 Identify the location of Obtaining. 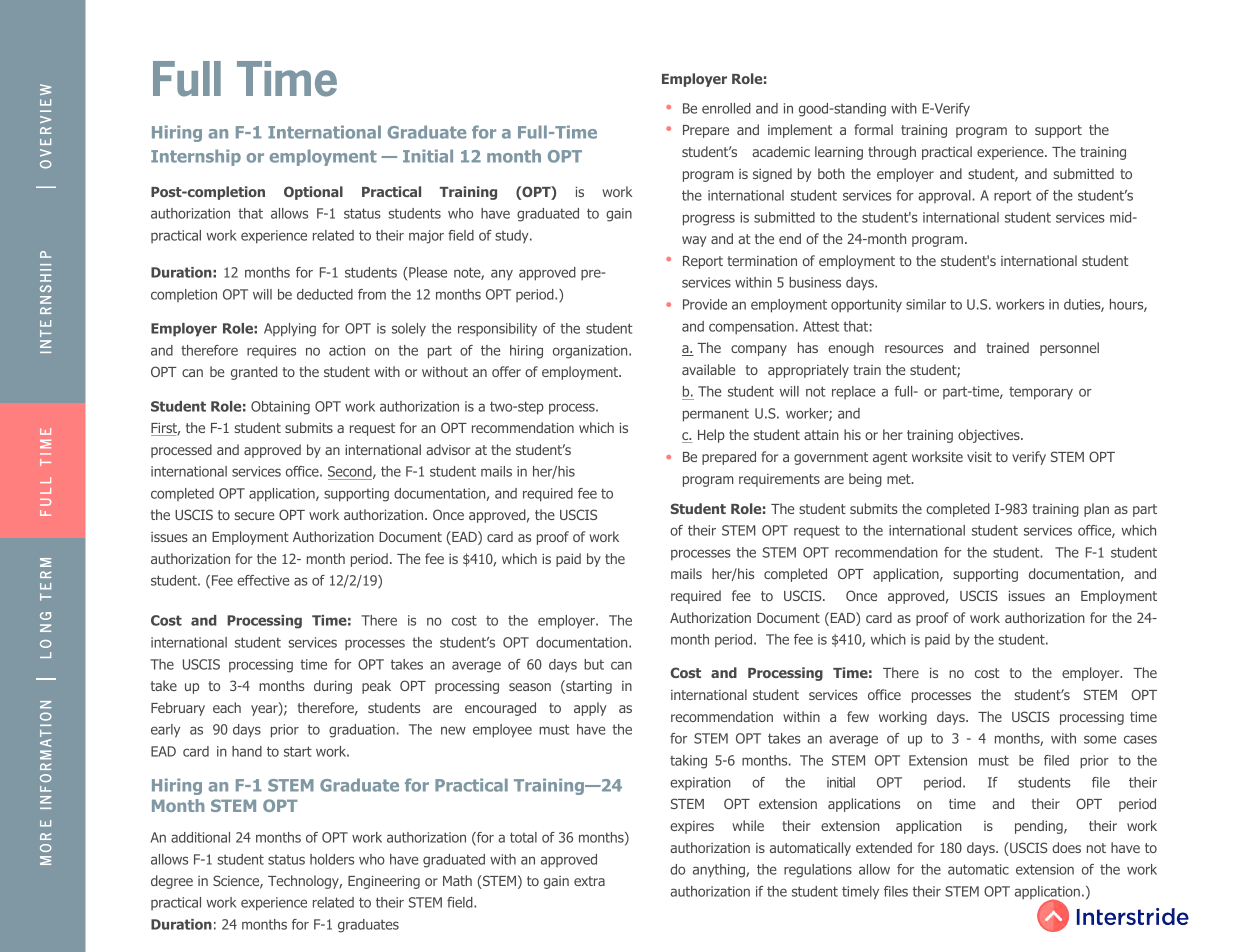
(280, 408).
